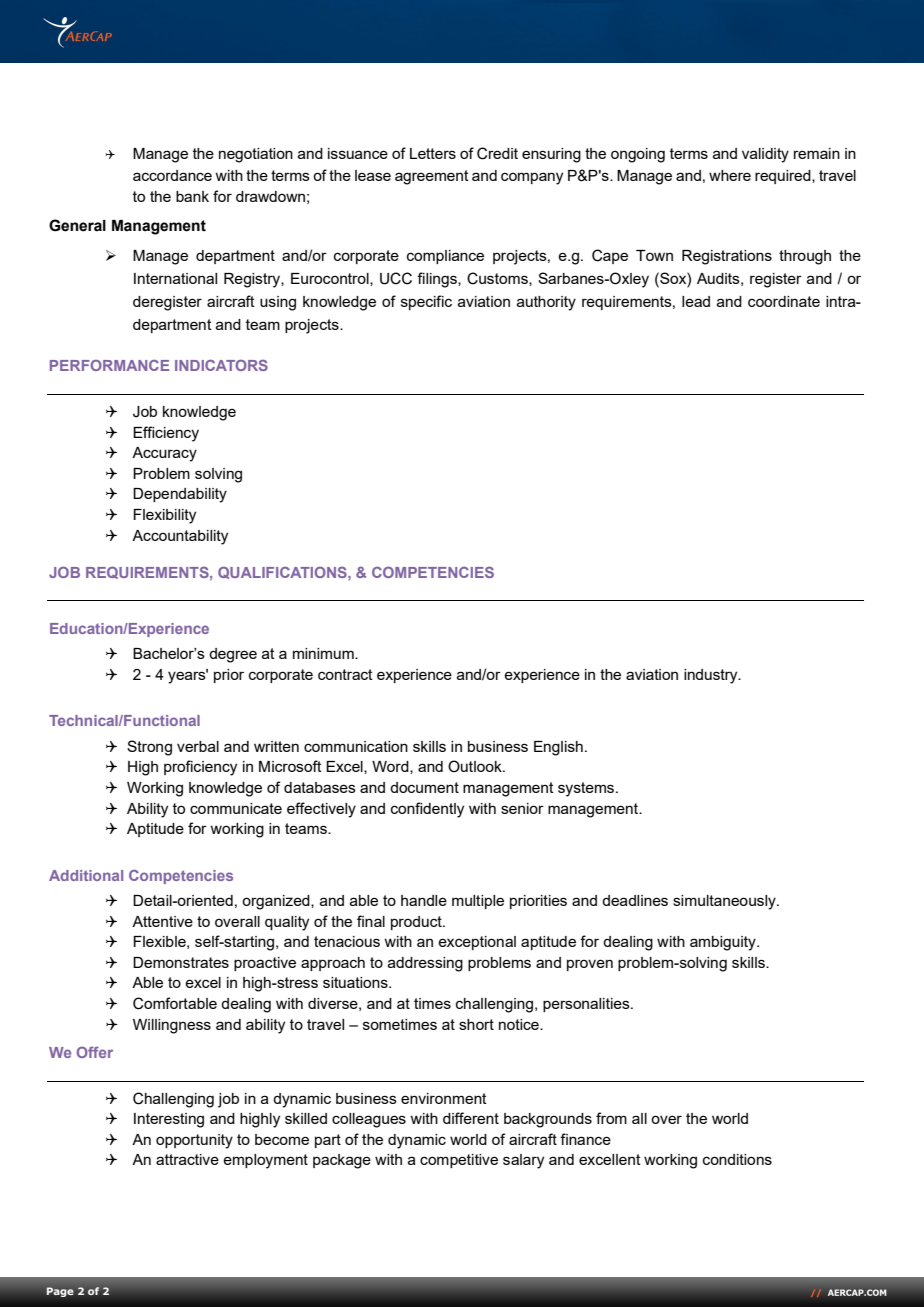 The image size is (924, 1307). Describe the element at coordinates (149, 748) in the document. I see `Strong` at that location.
